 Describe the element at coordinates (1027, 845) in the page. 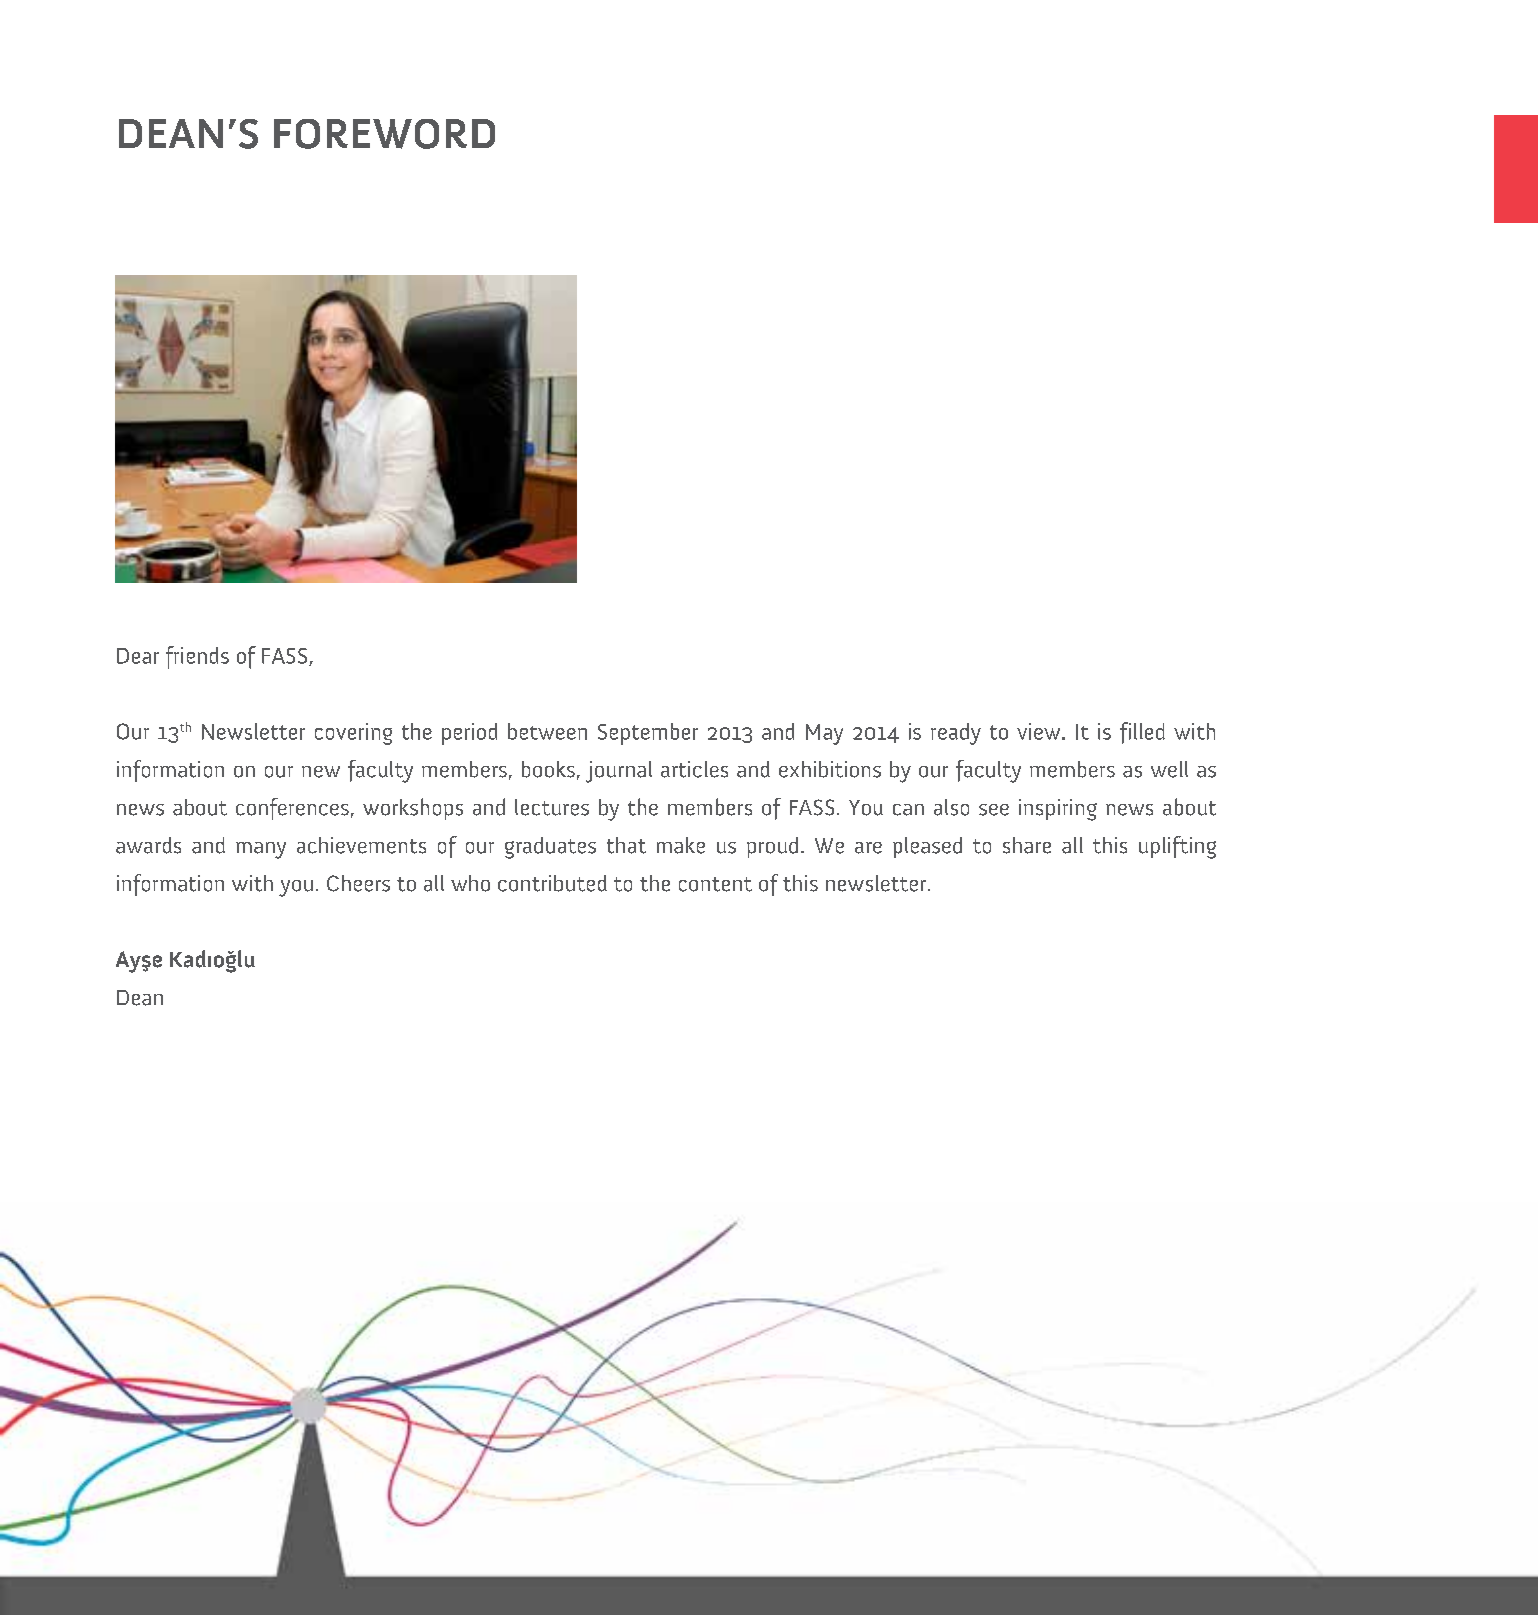

I see `share` at that location.
